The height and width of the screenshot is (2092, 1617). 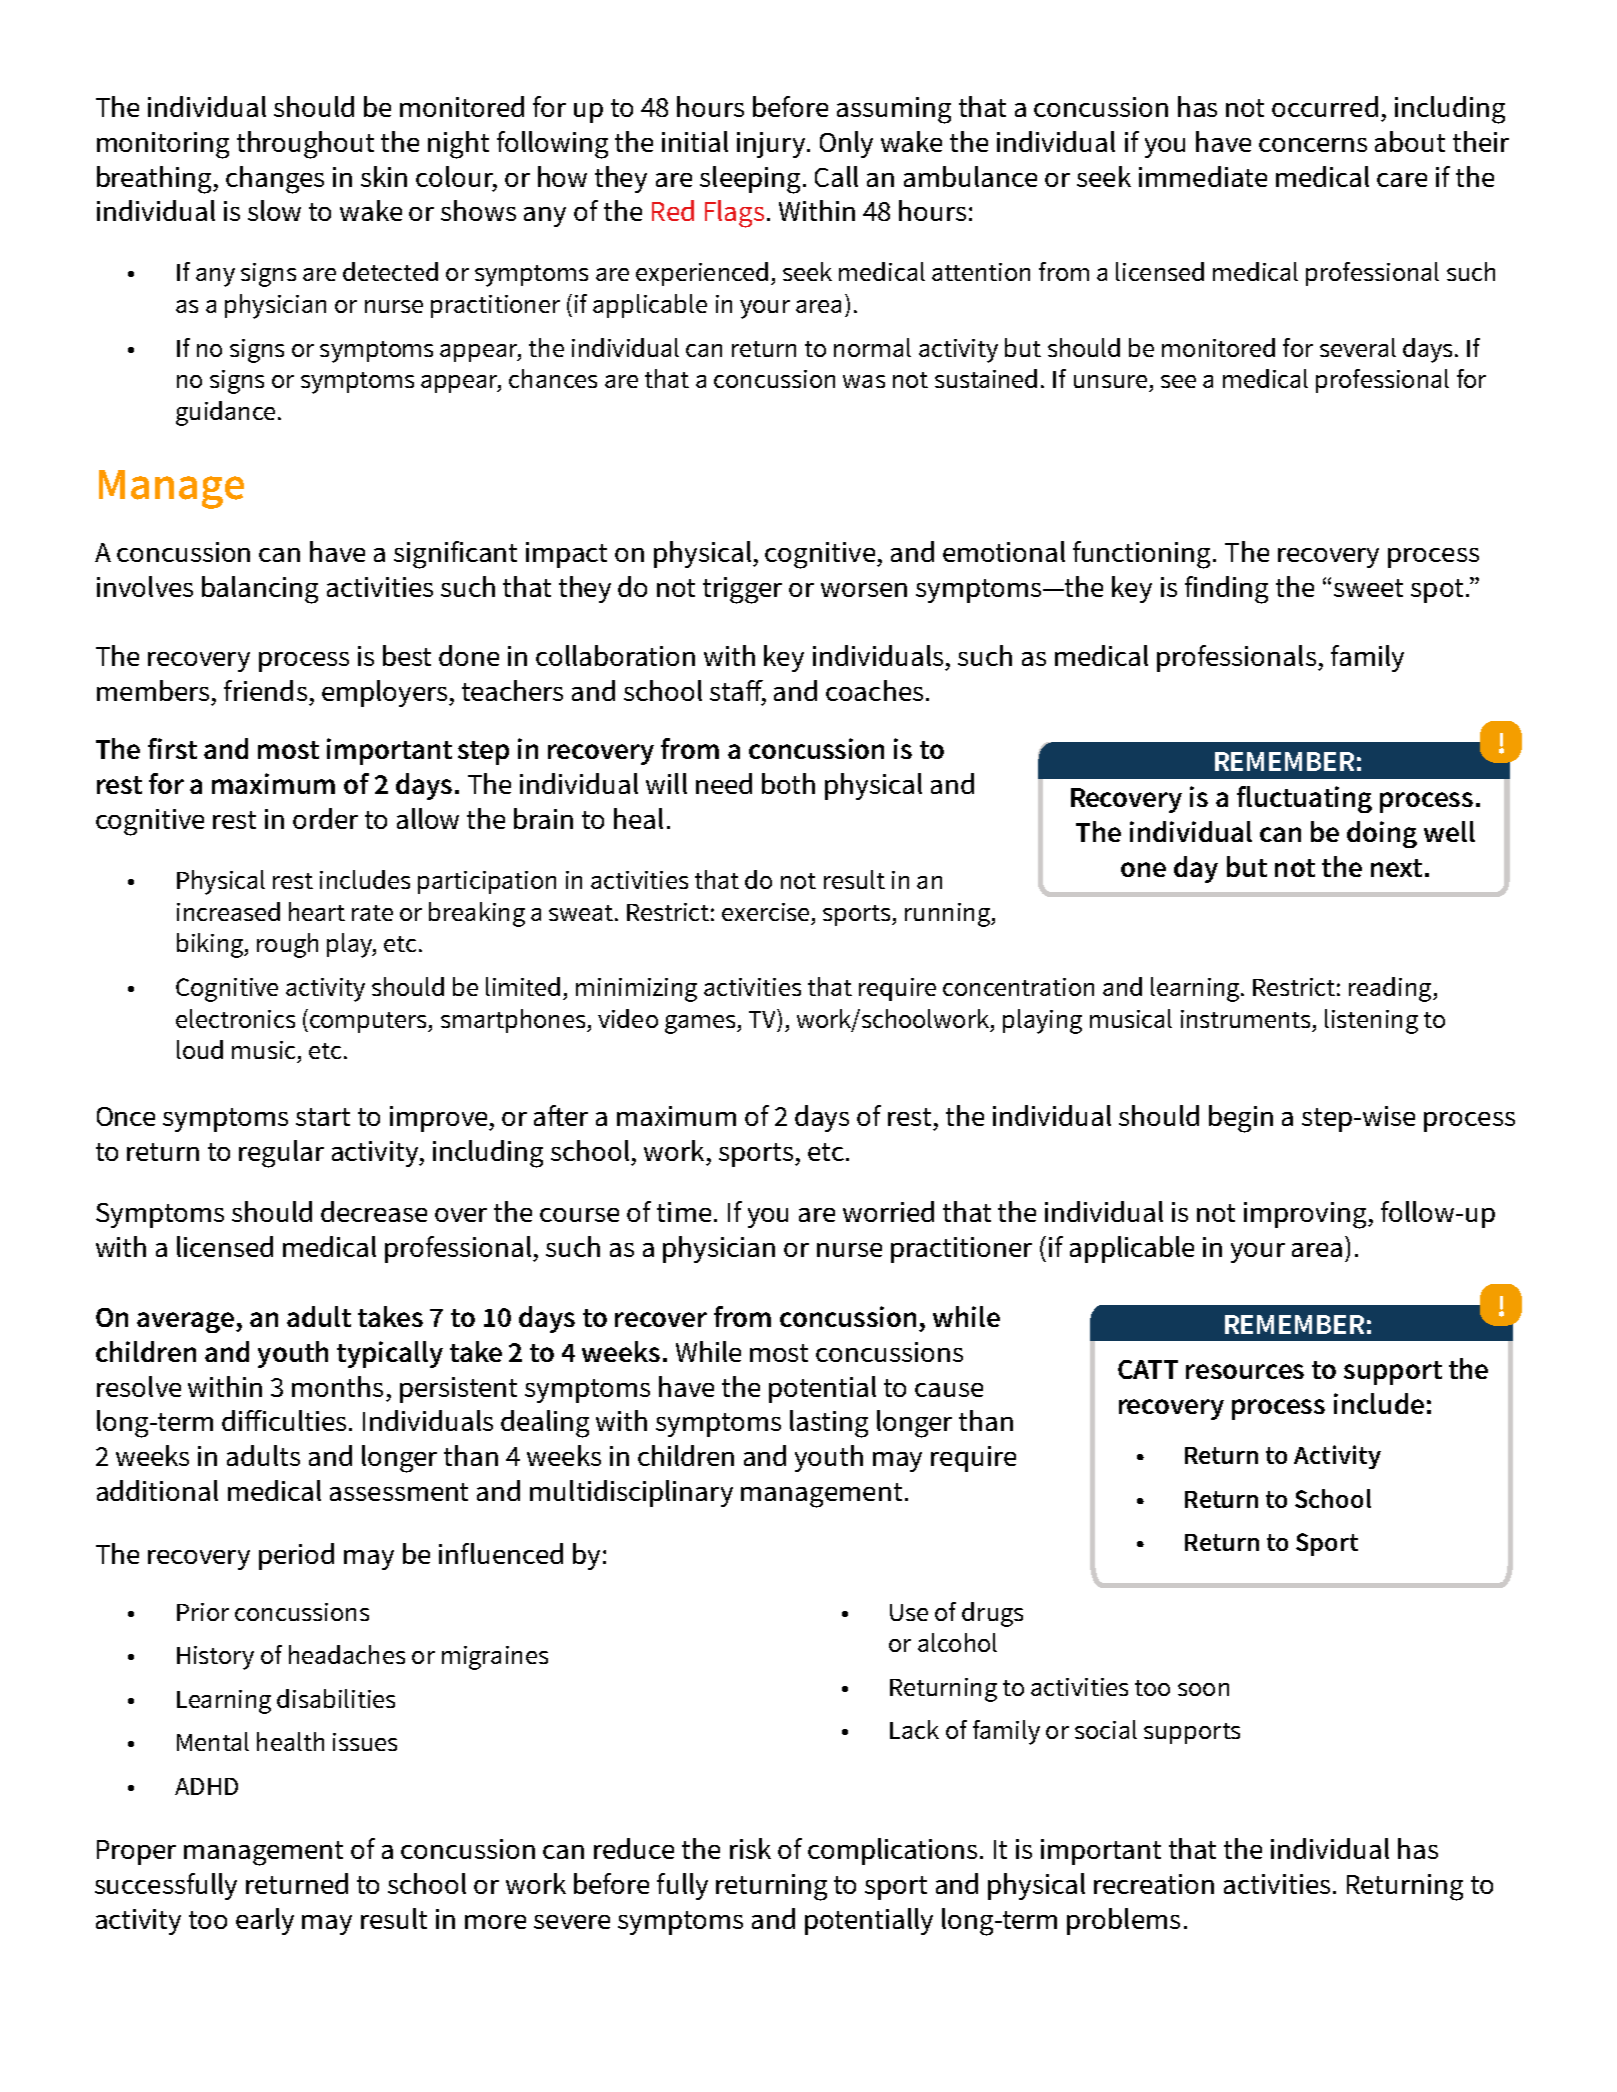 I want to click on occurred, so click(x=1325, y=106).
